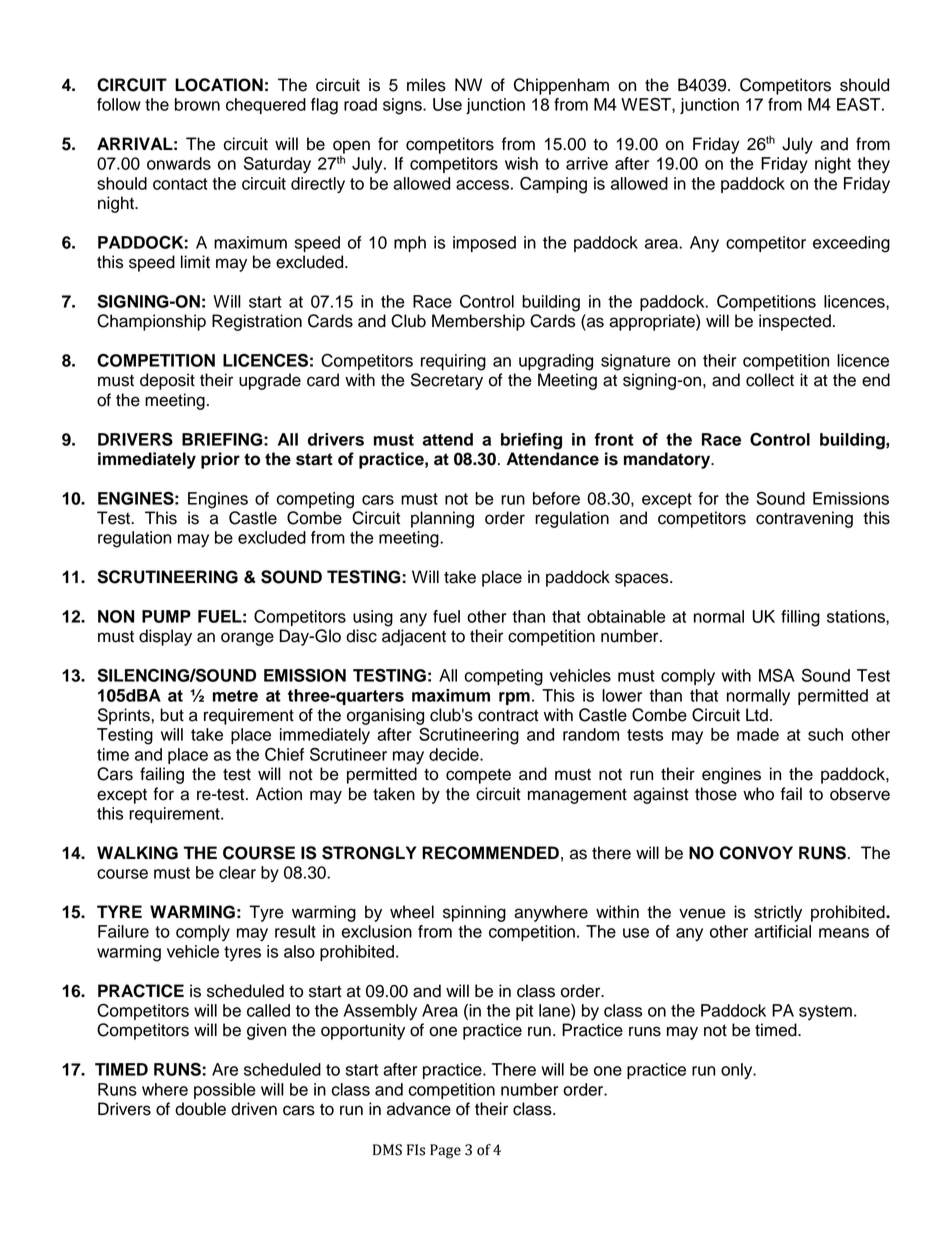 The height and width of the page is (1233, 952). What do you see at coordinates (873, 165) in the page?
I see `they` at bounding box center [873, 165].
